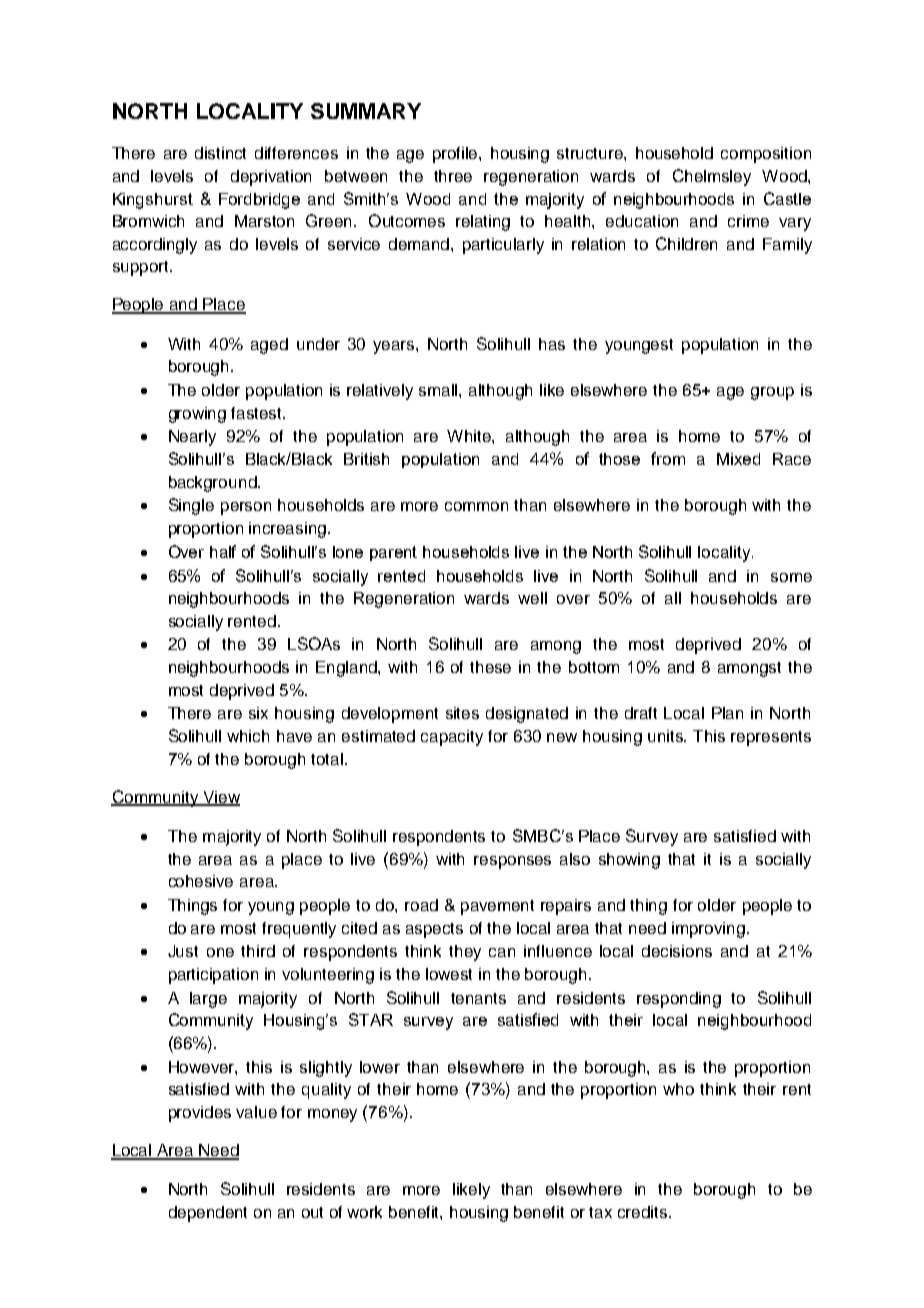 The height and width of the image is (1308, 924). I want to click on growing, so click(197, 415).
